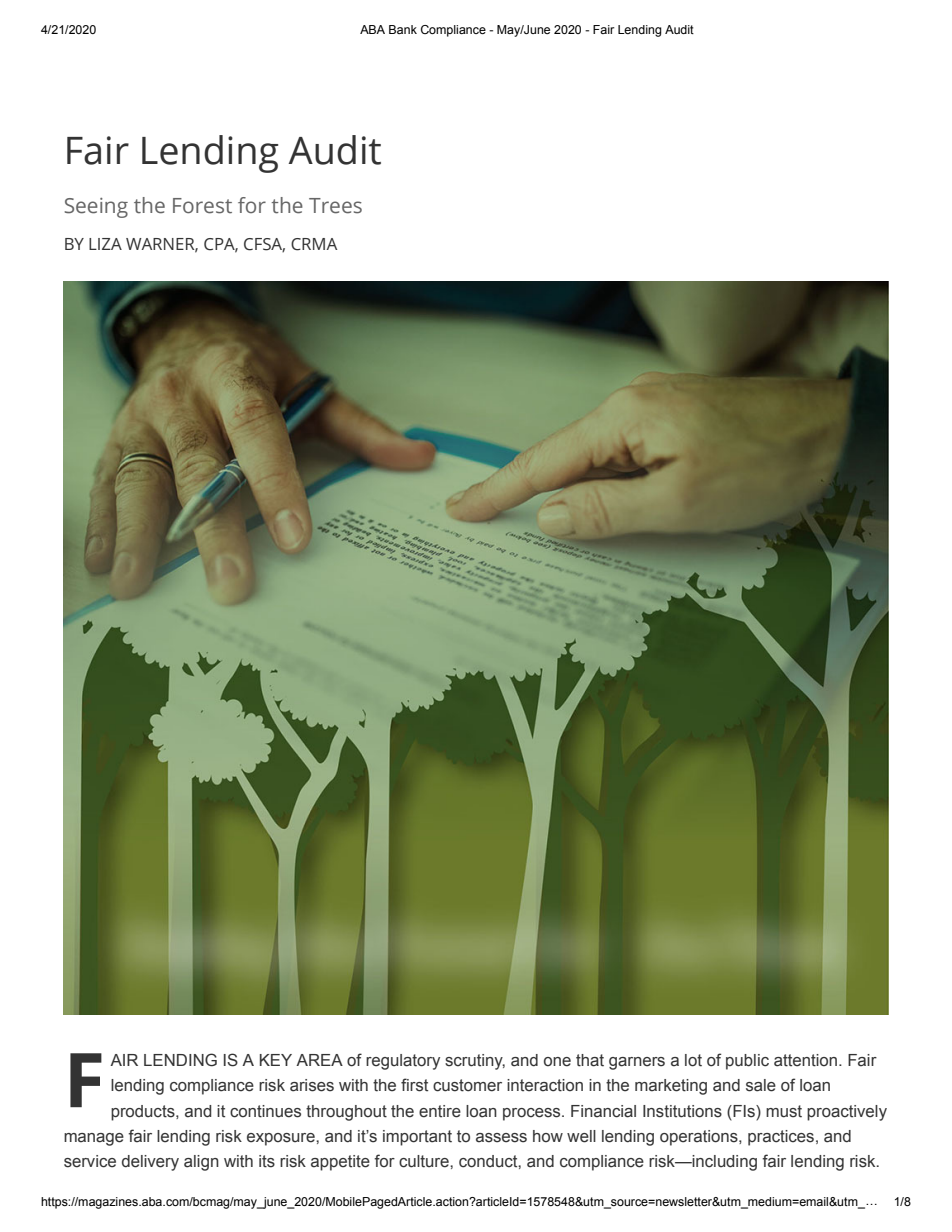 The image size is (952, 1232). I want to click on Bank, so click(403, 29).
